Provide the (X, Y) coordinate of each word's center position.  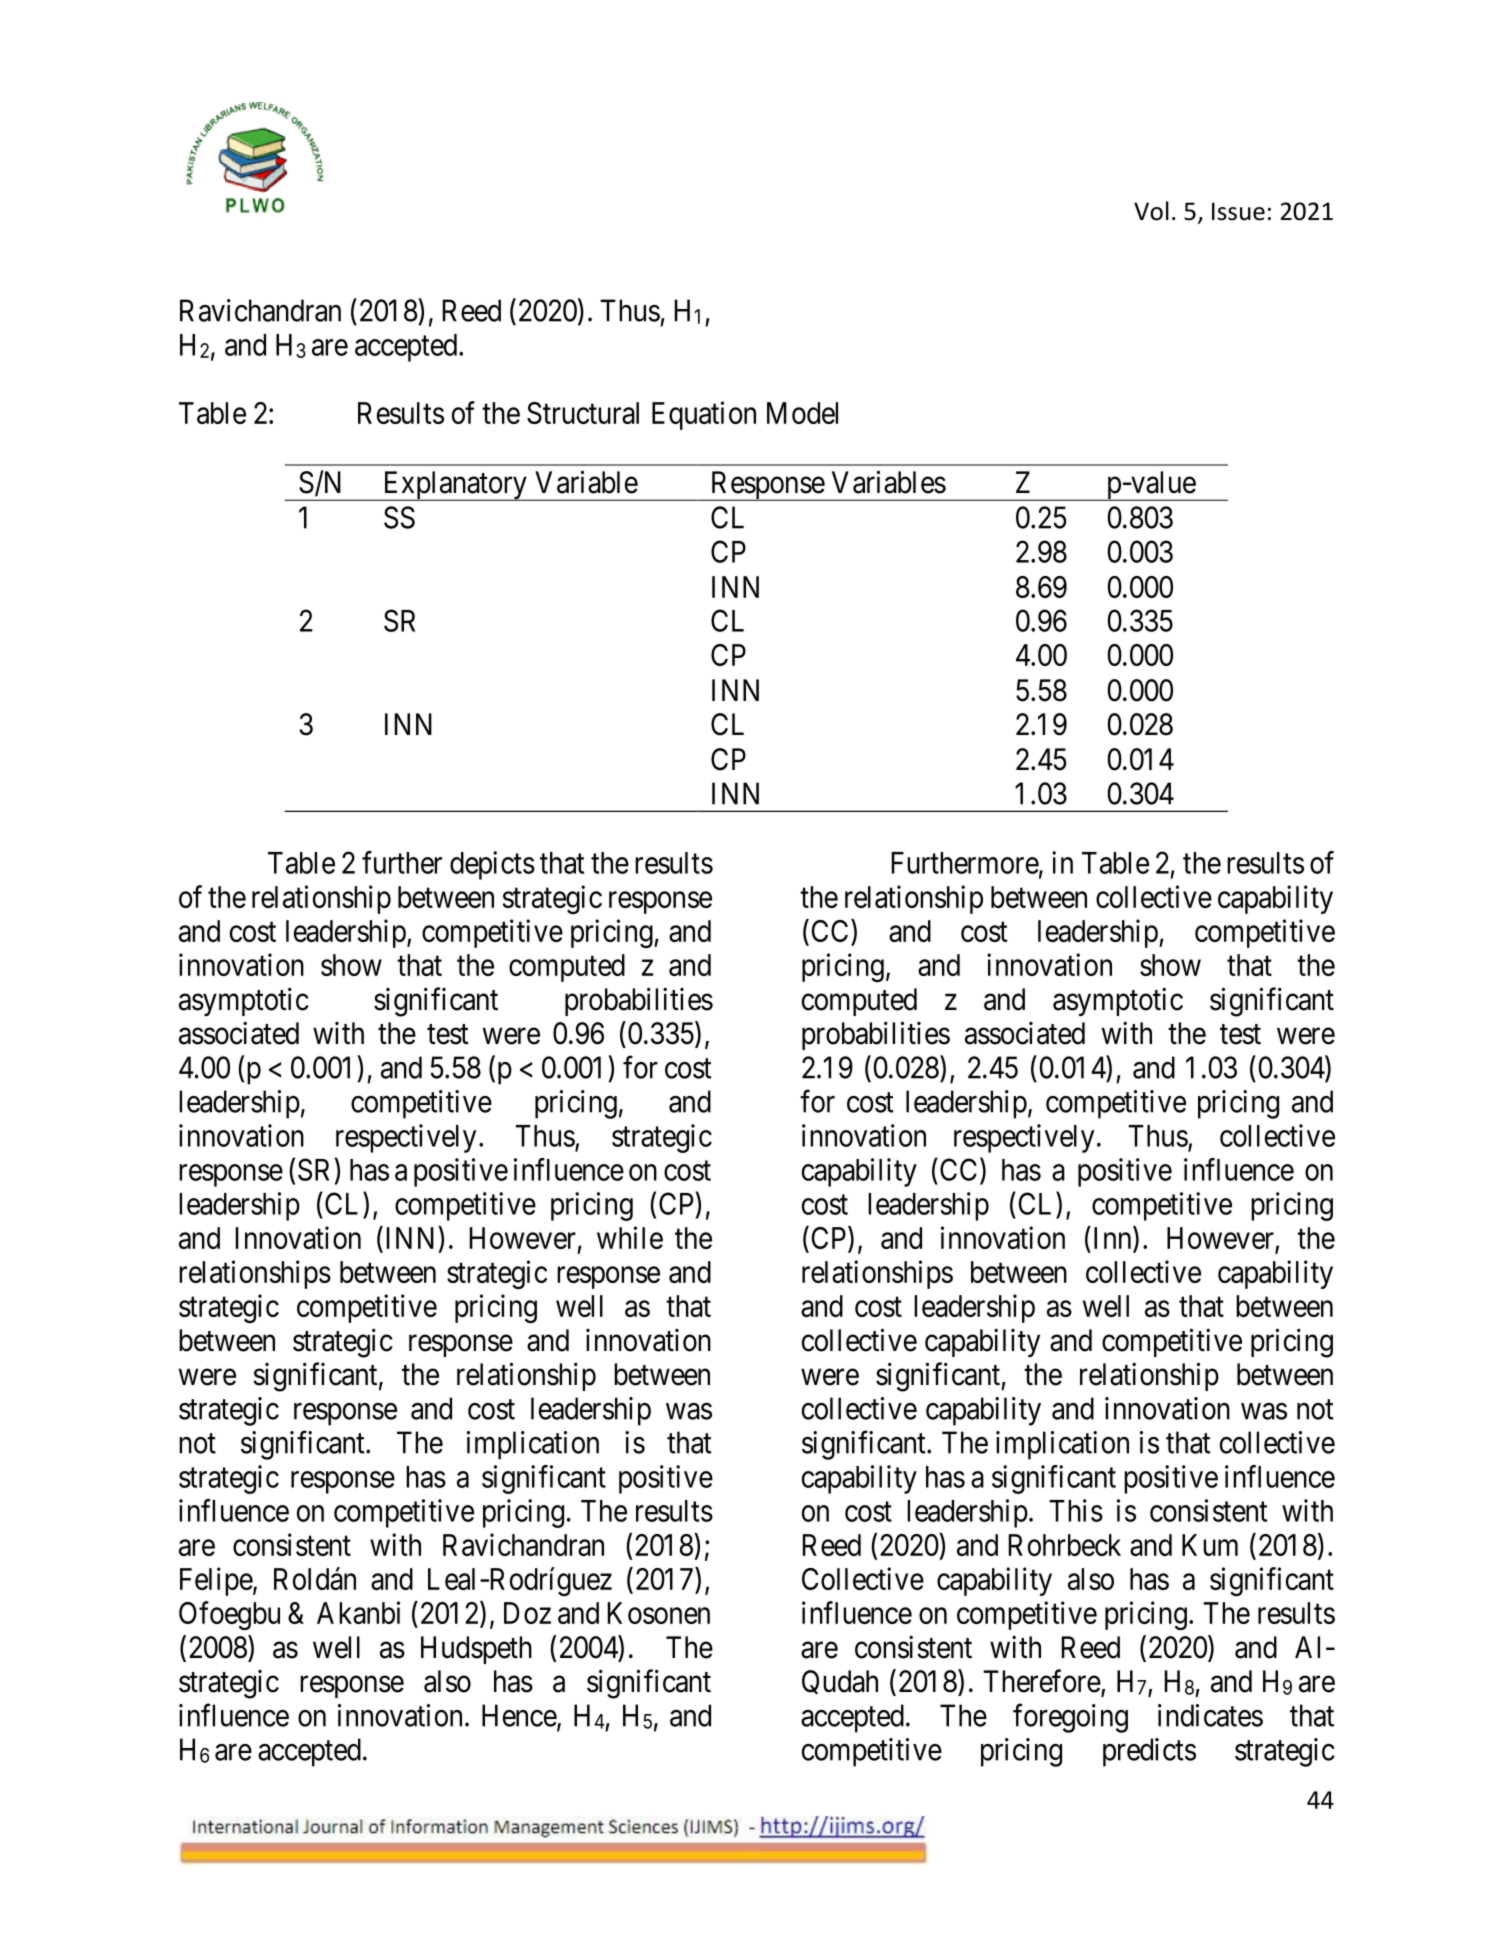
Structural (583, 413)
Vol (1151, 211)
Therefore (1042, 1681)
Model (802, 413)
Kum (1210, 1545)
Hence (520, 1716)
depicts (492, 865)
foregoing (1070, 1718)
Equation (704, 415)
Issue (1238, 211)
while (630, 1237)
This (1076, 1510)
